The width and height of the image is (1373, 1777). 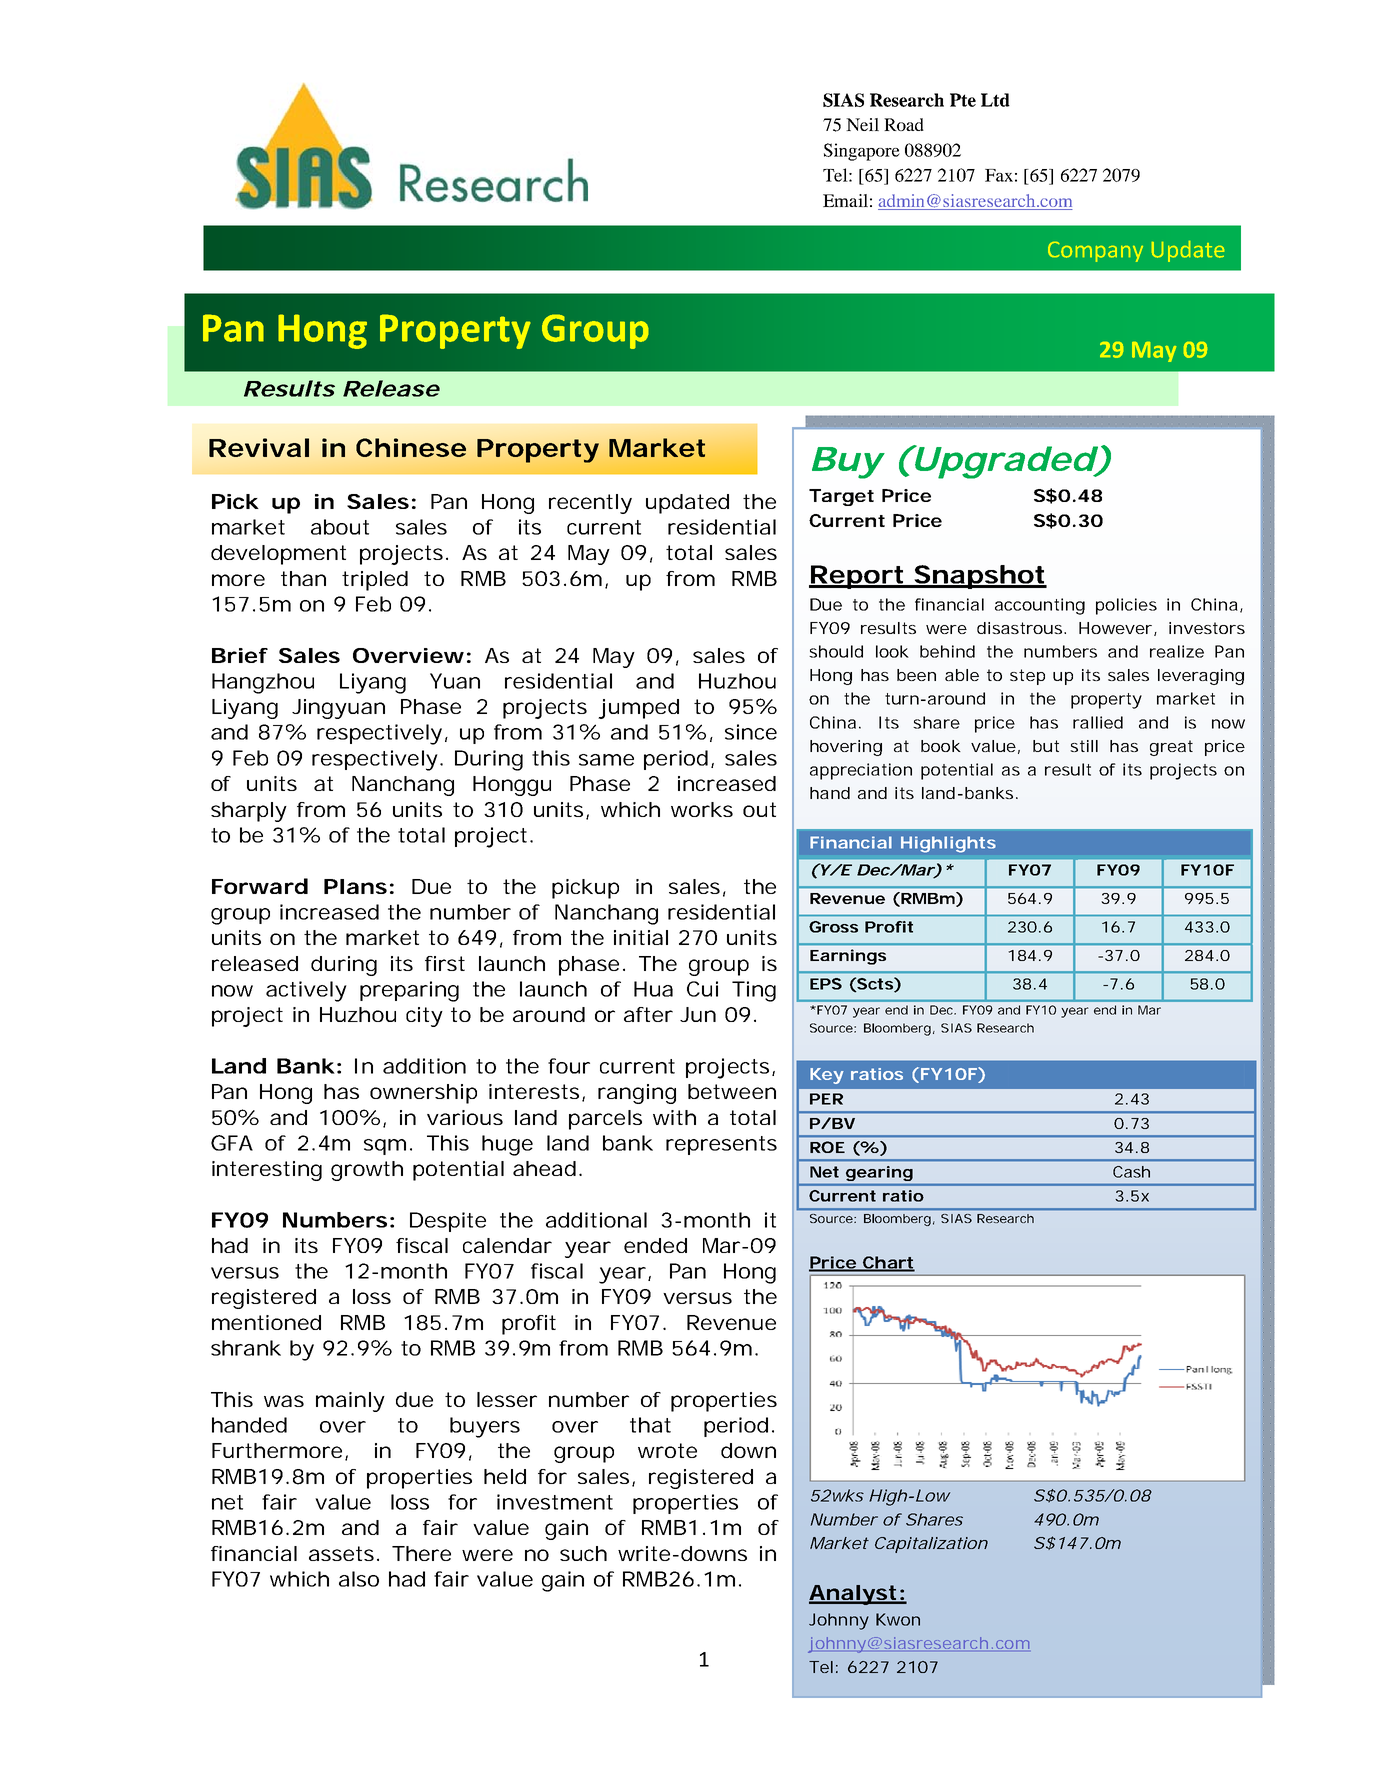 What do you see at coordinates (263, 683) in the image?
I see `Hangzhou` at bounding box center [263, 683].
